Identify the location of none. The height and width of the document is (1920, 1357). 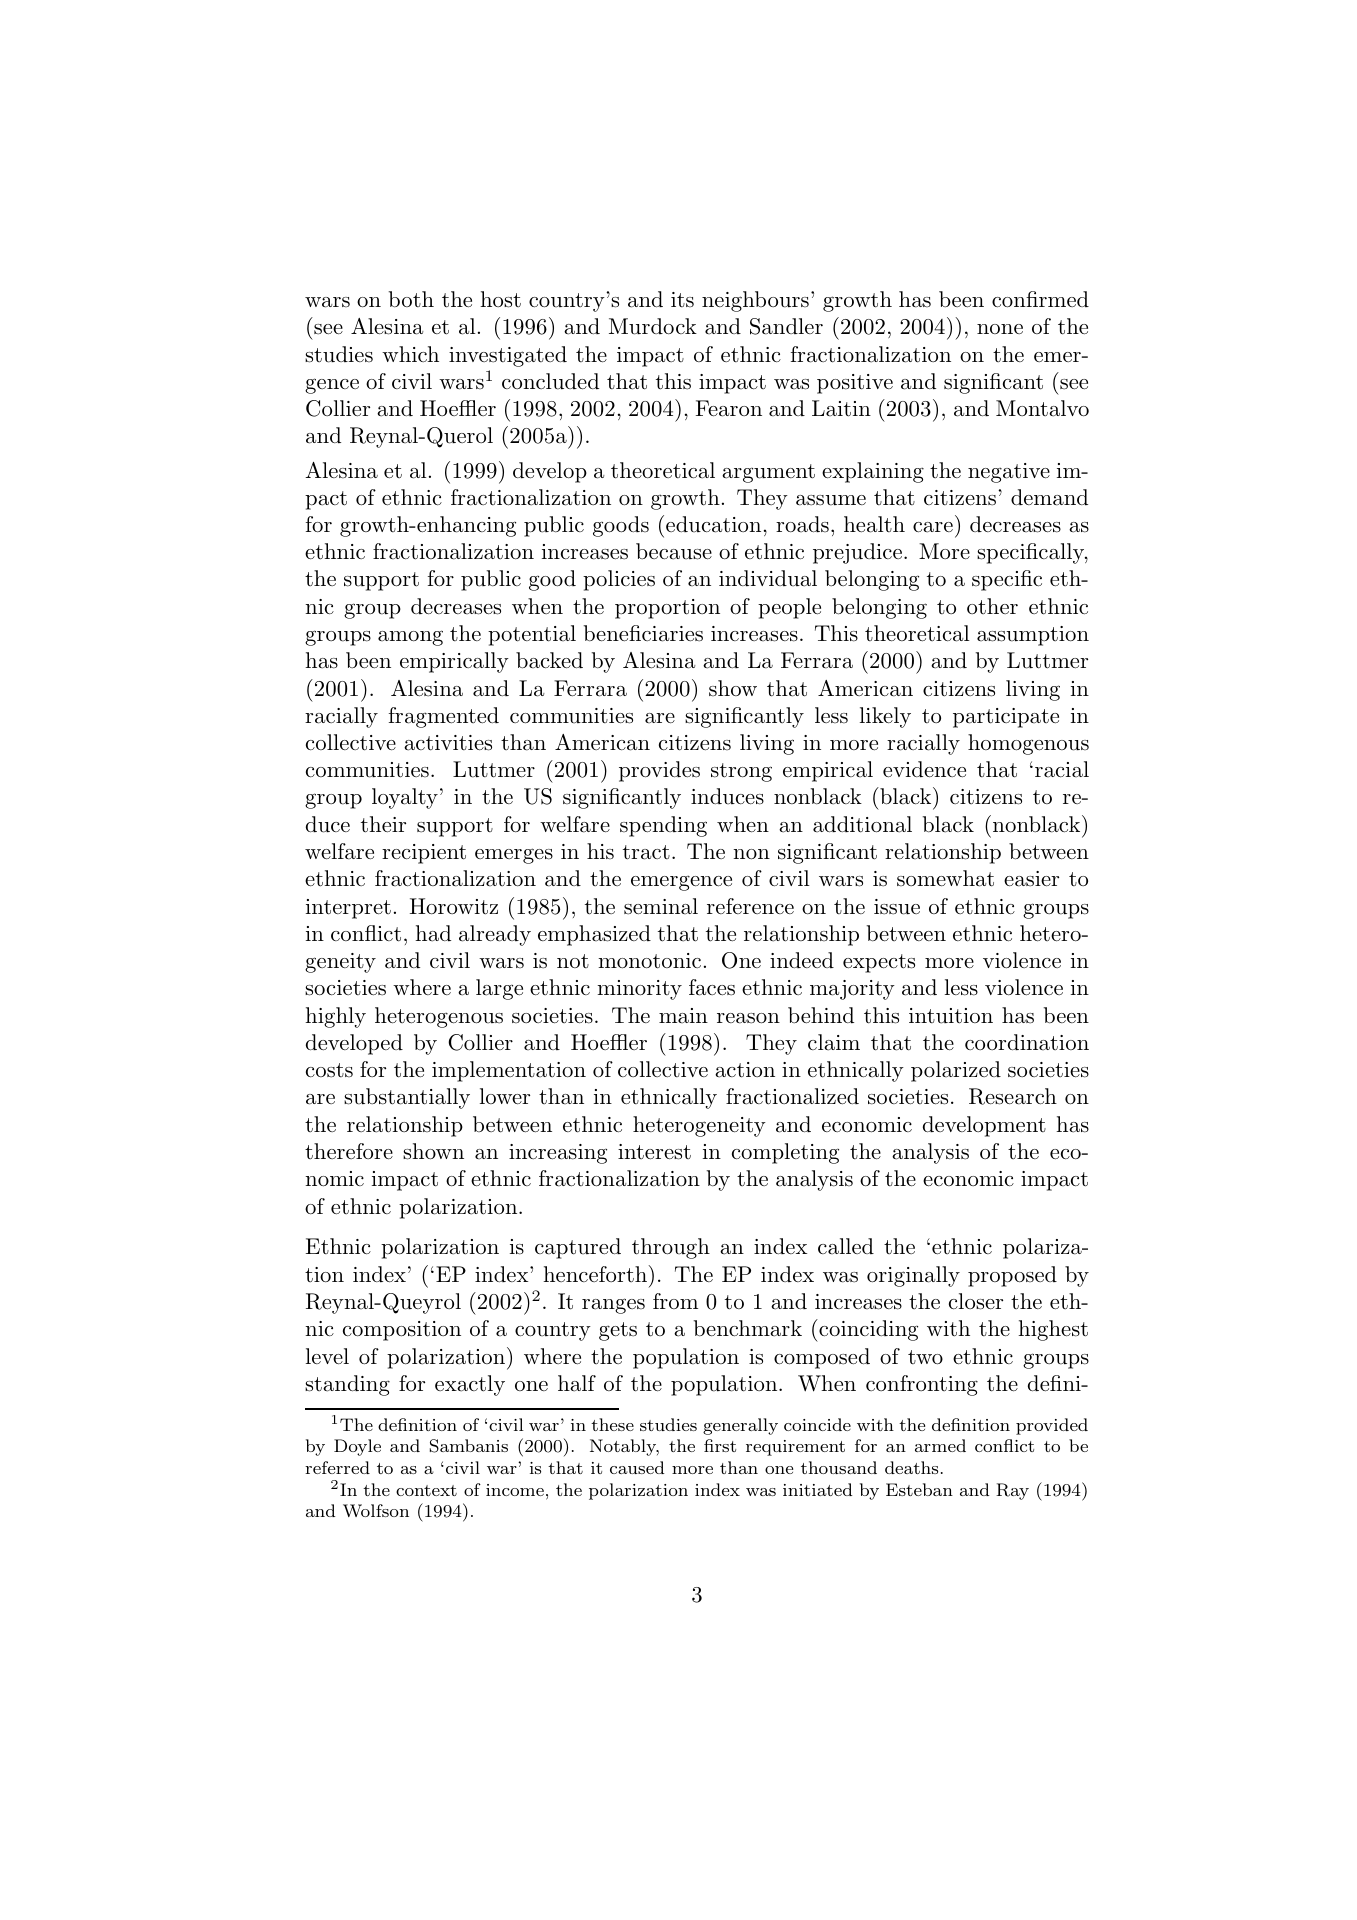
(1000, 329).
